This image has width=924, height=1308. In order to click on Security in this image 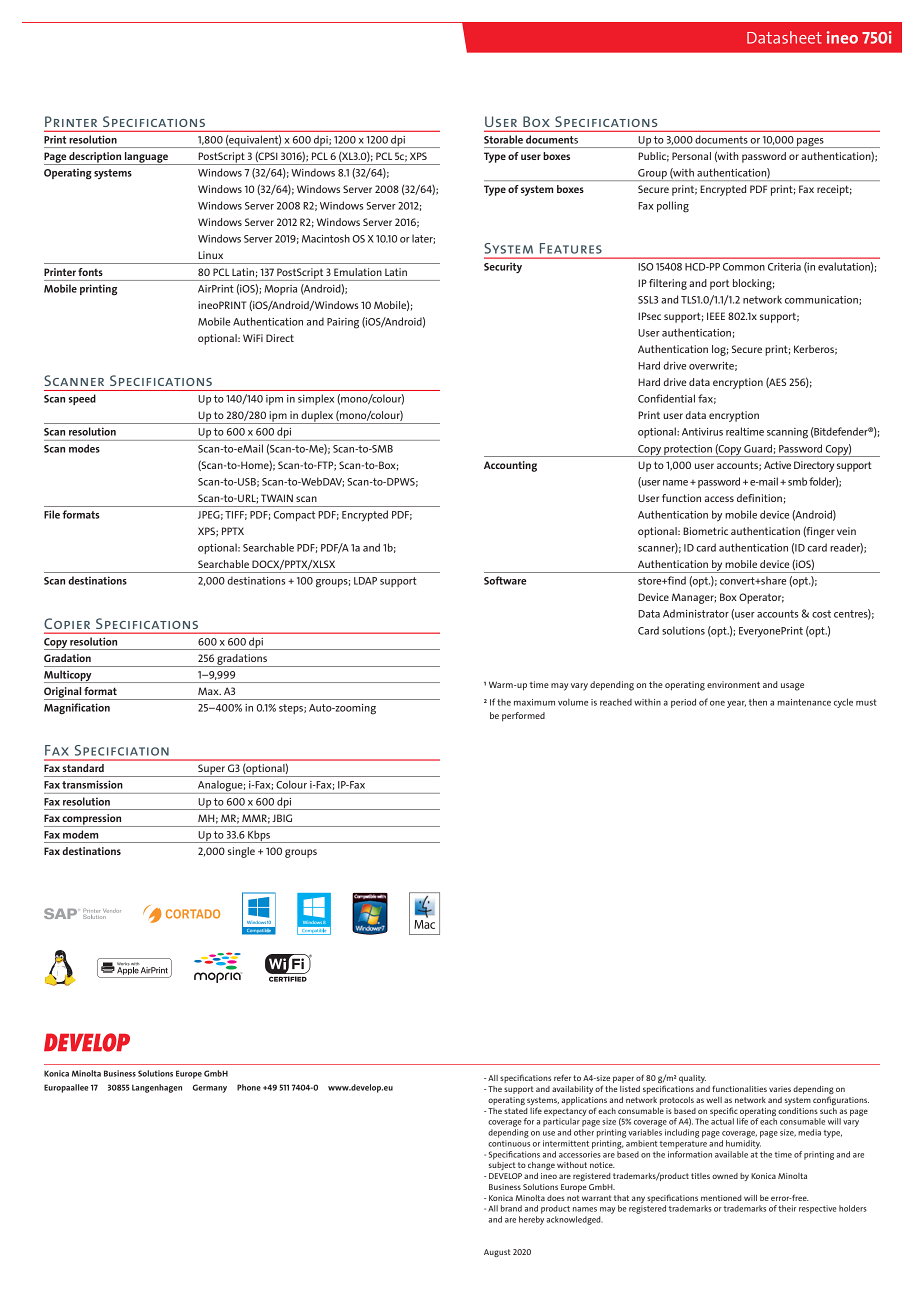, I will do `click(503, 267)`.
